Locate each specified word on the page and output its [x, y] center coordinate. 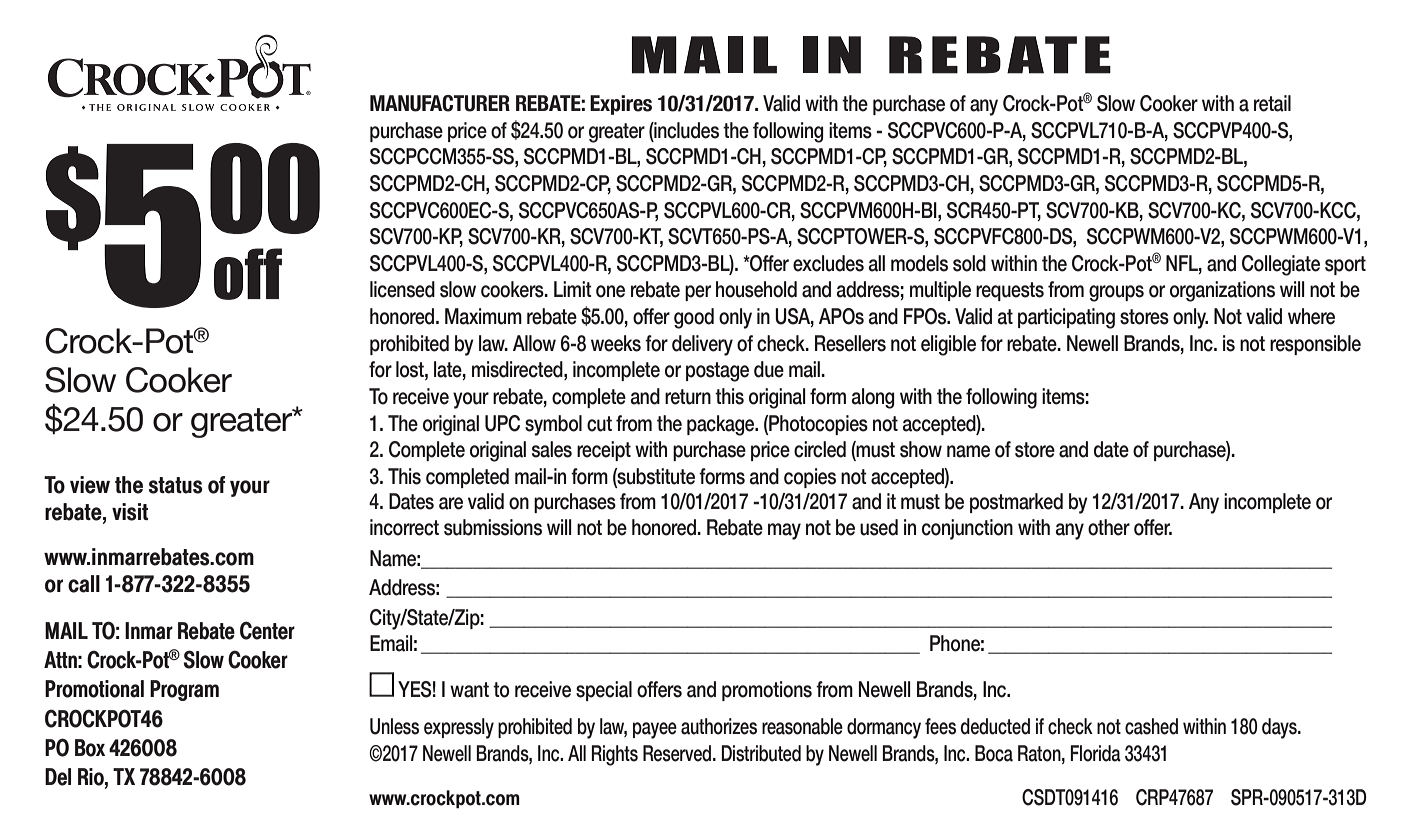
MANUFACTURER [440, 103]
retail [1272, 103]
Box [90, 748]
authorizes [719, 726]
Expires [621, 105]
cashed [1151, 726]
